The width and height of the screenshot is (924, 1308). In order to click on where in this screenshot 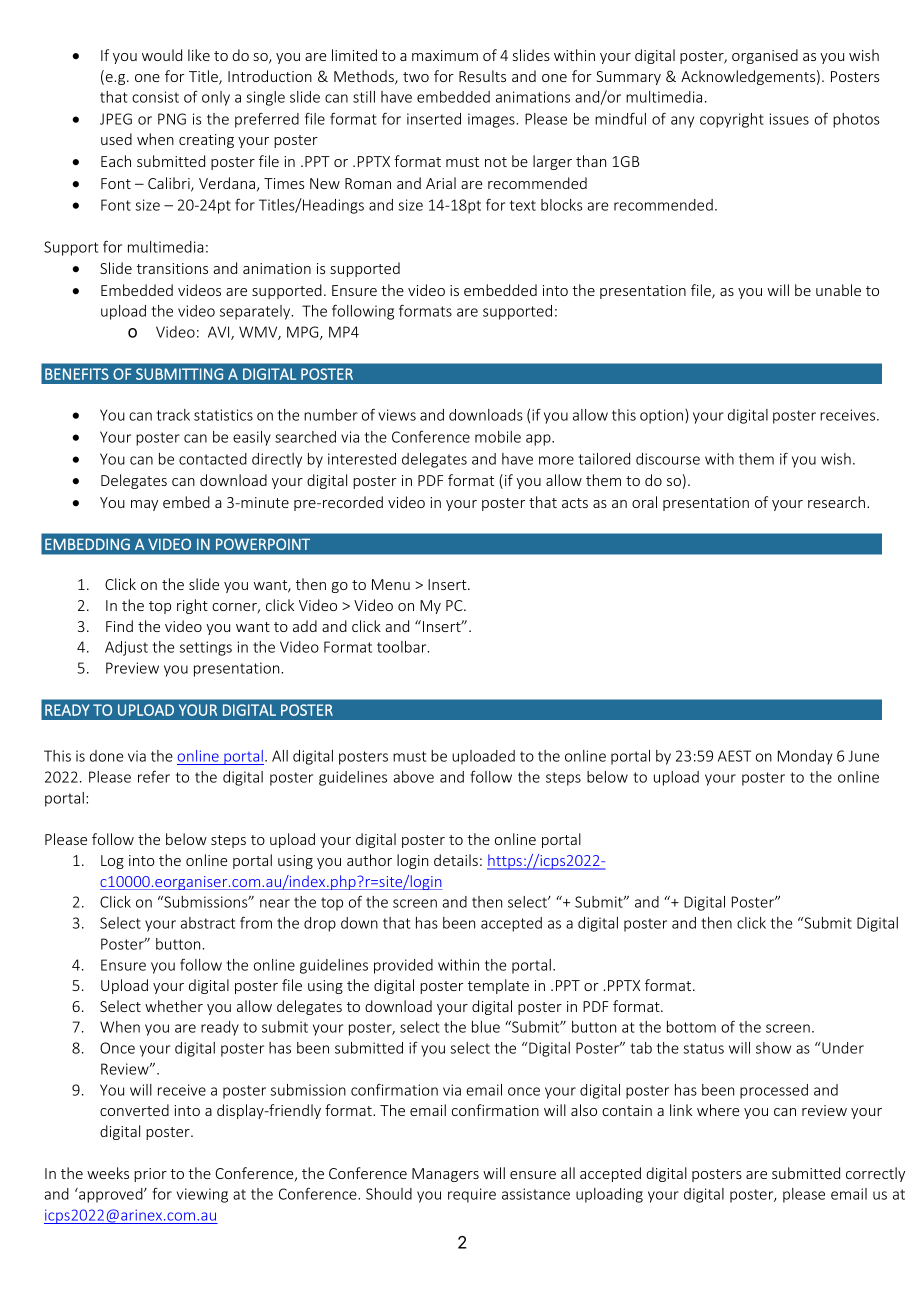, I will do `click(718, 1110)`.
